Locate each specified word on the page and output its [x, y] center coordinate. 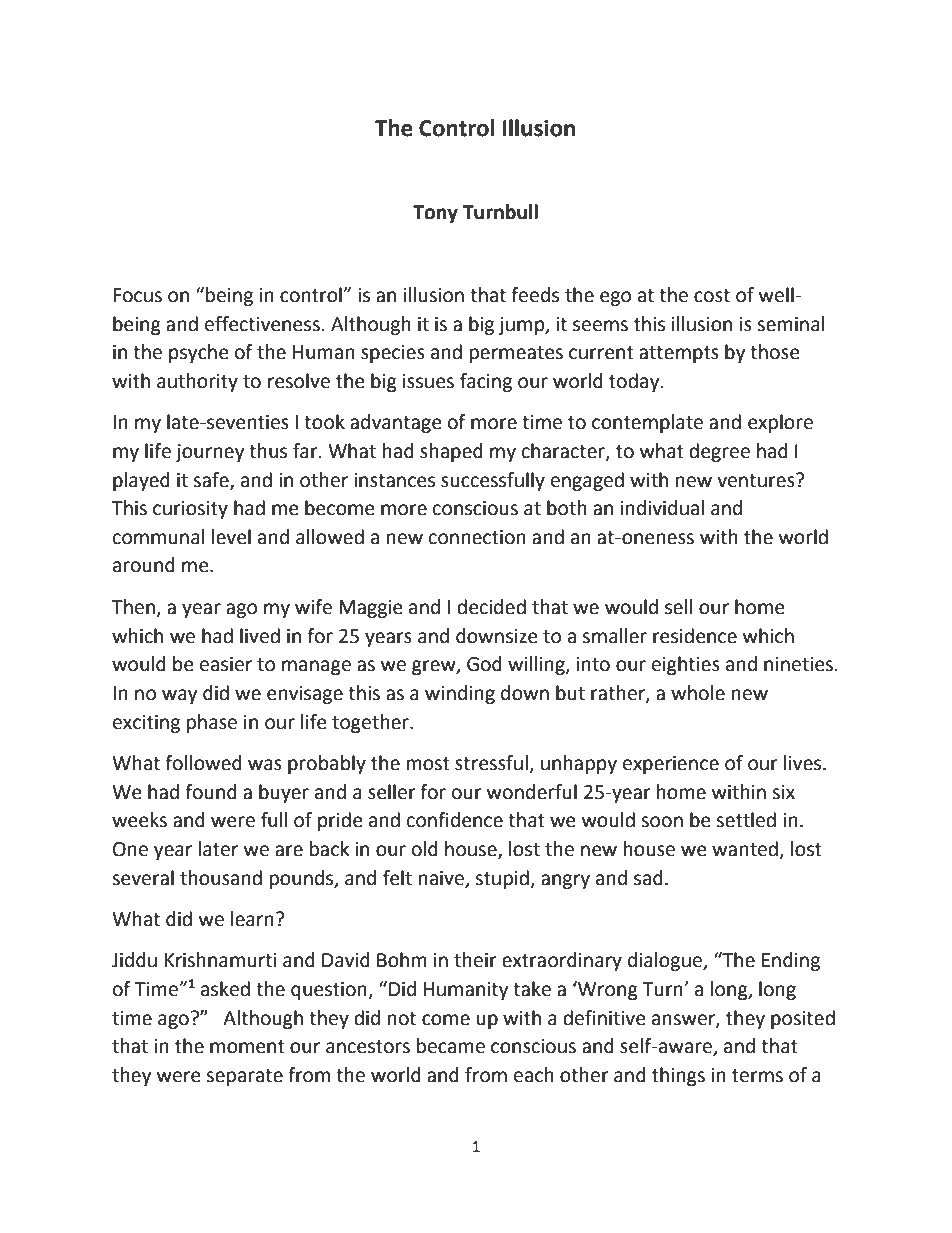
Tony [435, 214]
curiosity [190, 510]
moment [247, 1047]
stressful [491, 763]
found [211, 792]
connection [477, 537]
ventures [757, 480]
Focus [137, 295]
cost [712, 296]
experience [671, 765]
